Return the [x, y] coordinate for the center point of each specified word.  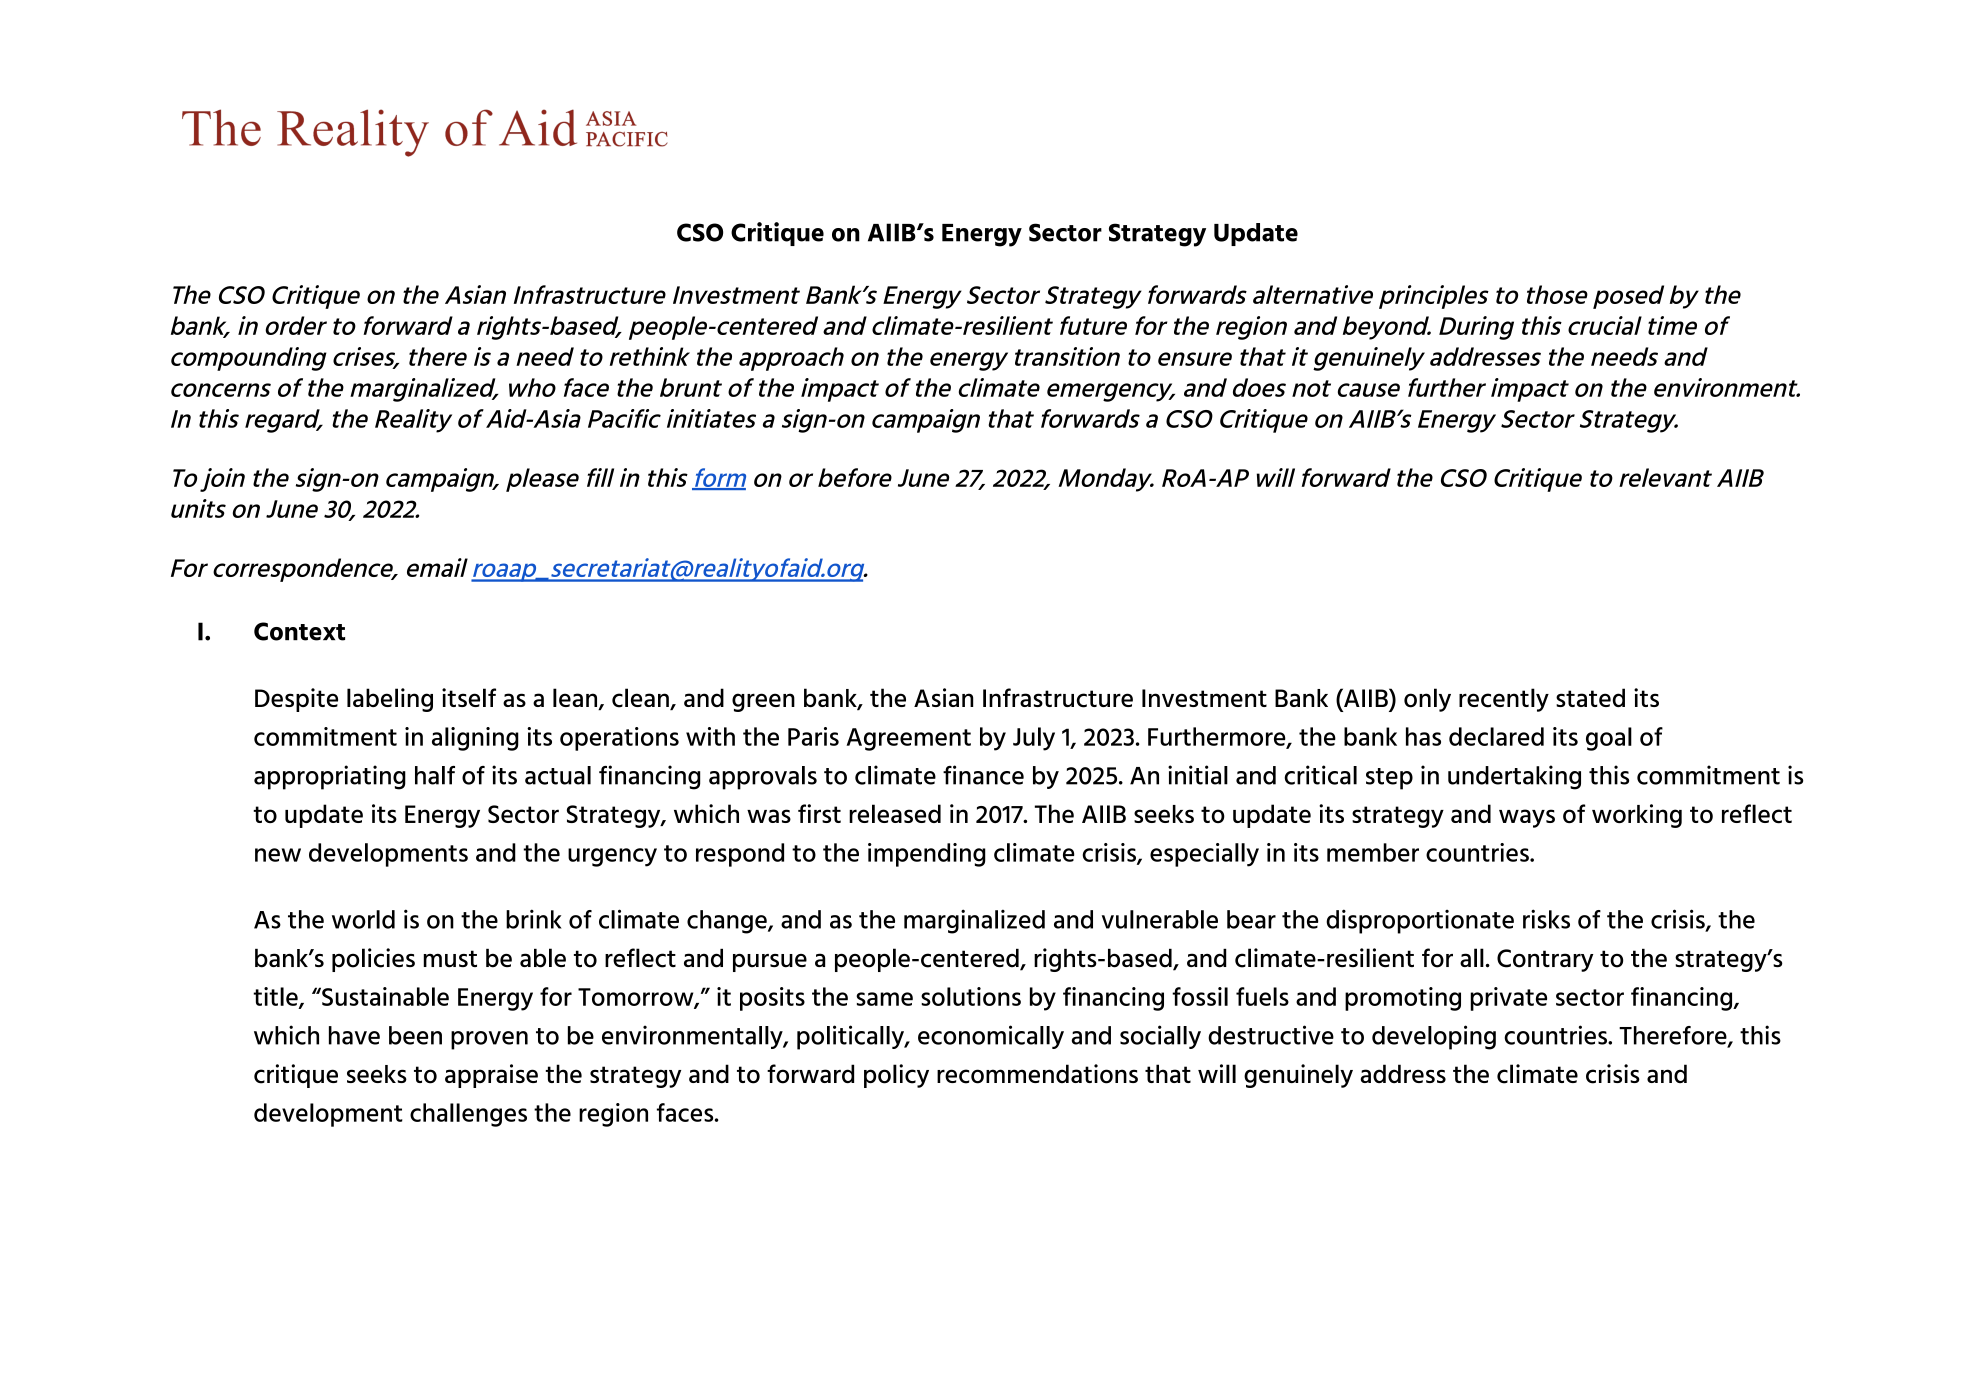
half [435, 775]
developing [1434, 1037]
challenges [468, 1115]
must [450, 959]
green [763, 702]
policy [896, 1076]
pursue [770, 962]
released [895, 813]
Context [299, 631]
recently [1504, 700]
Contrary [1545, 960]
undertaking [1514, 777]
